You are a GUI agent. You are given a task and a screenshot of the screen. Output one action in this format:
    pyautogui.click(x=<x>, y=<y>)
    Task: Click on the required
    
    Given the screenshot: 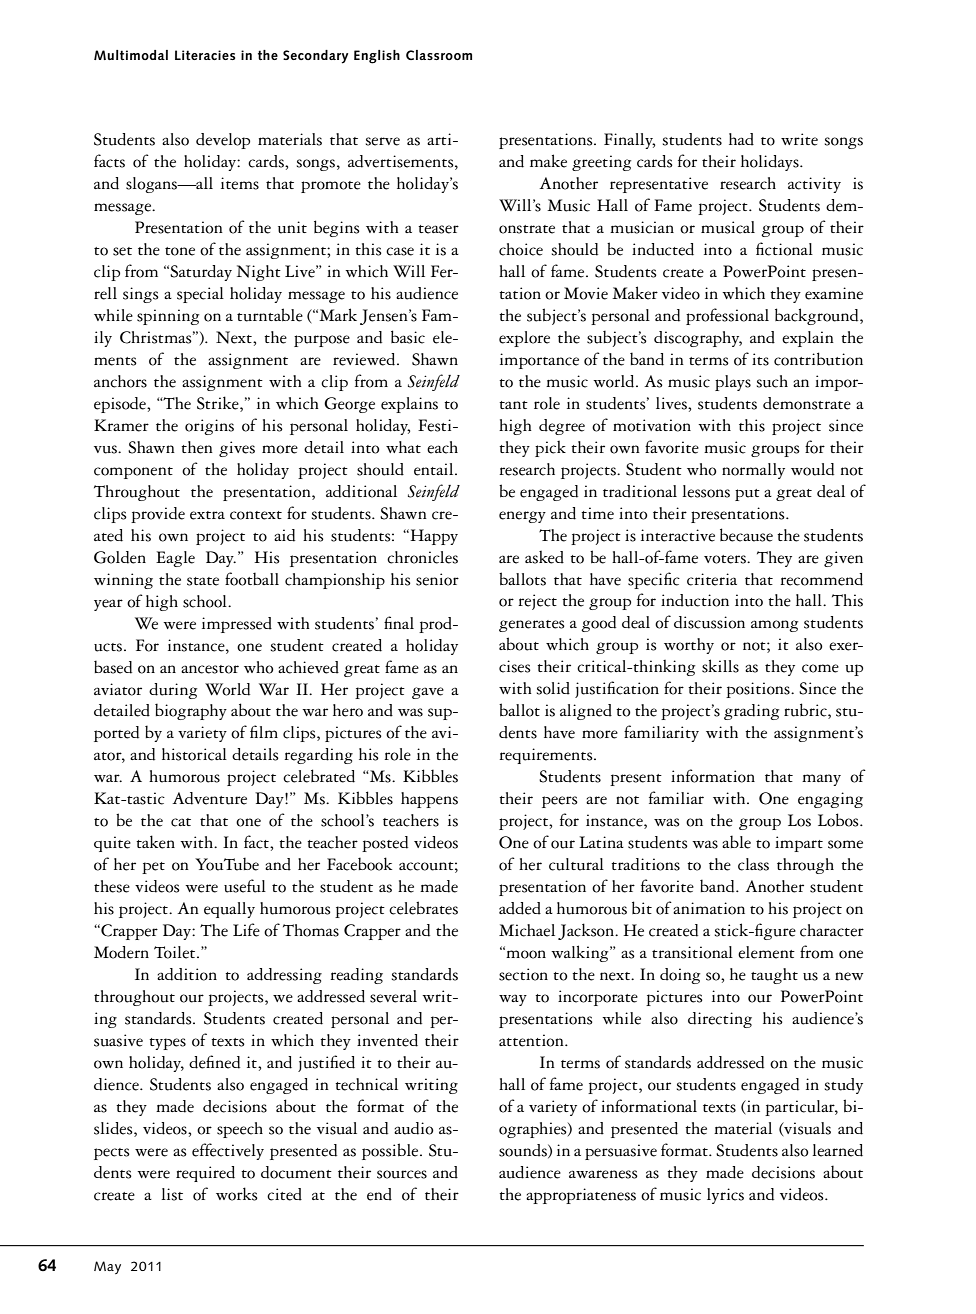 What is the action you would take?
    pyautogui.click(x=205, y=1174)
